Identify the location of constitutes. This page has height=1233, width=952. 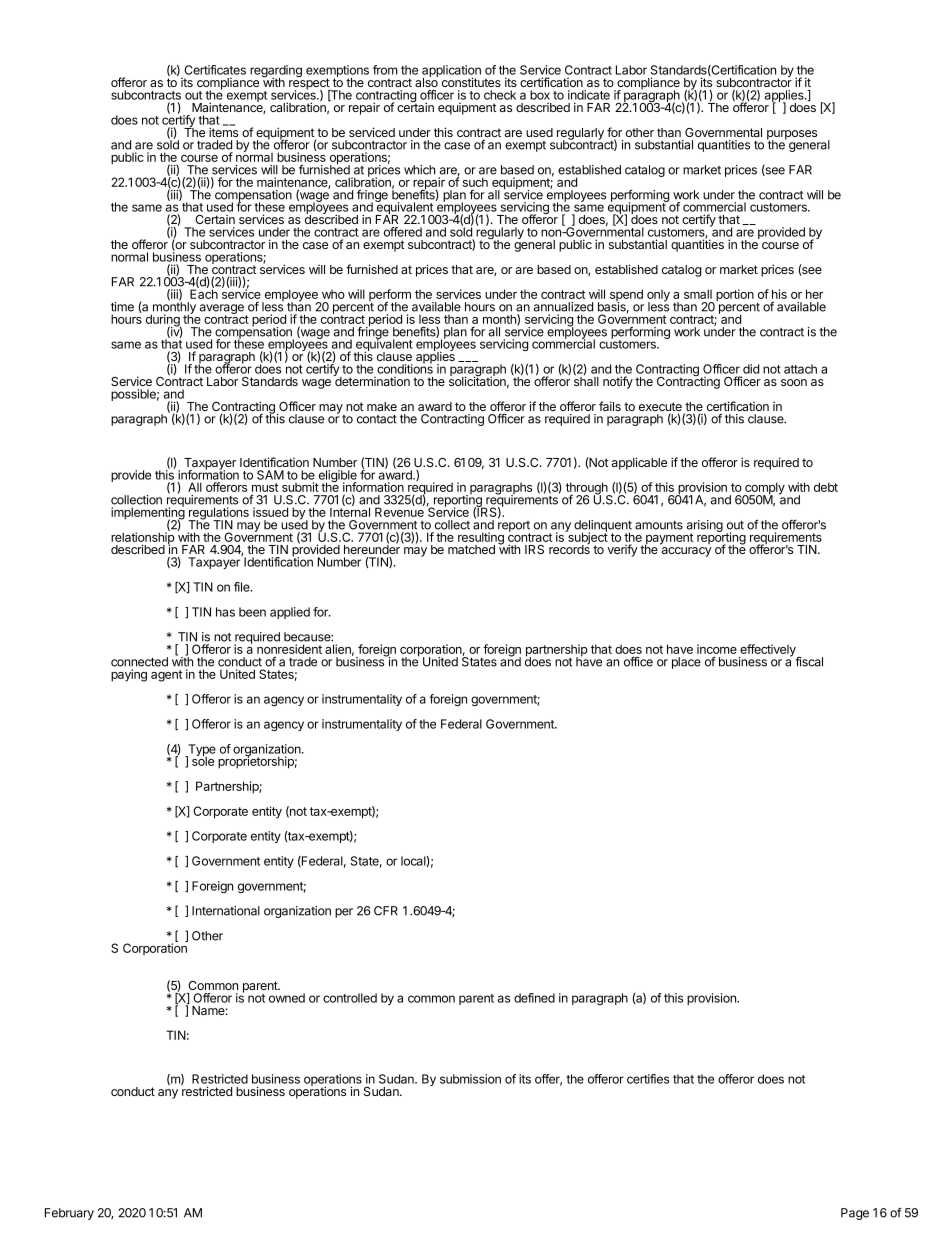
(471, 82).
